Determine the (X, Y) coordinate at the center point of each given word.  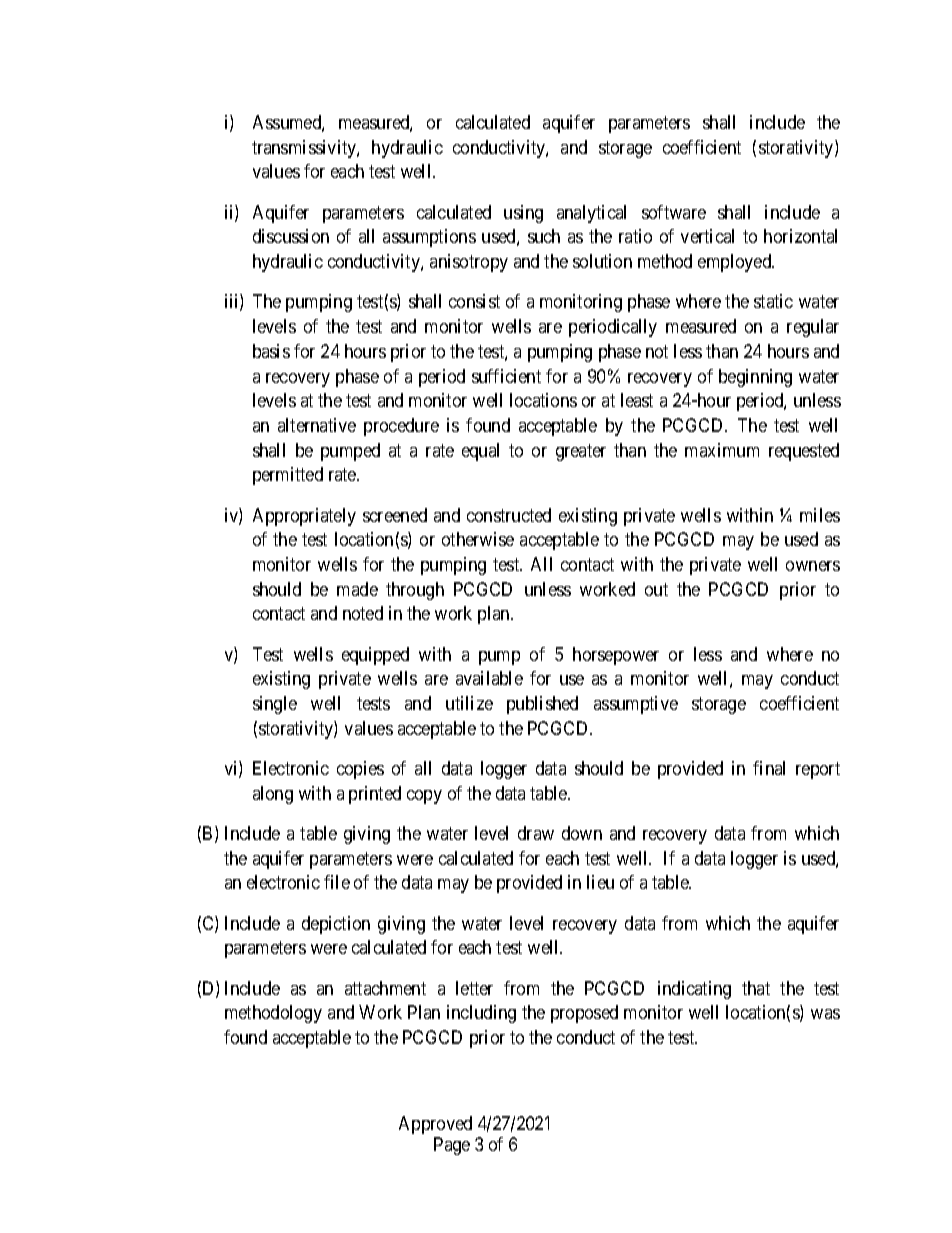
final (769, 768)
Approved (435, 1125)
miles (820, 515)
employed (736, 263)
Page (452, 1146)
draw (536, 833)
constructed (509, 515)
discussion (291, 236)
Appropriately (304, 517)
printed (375, 795)
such (544, 236)
